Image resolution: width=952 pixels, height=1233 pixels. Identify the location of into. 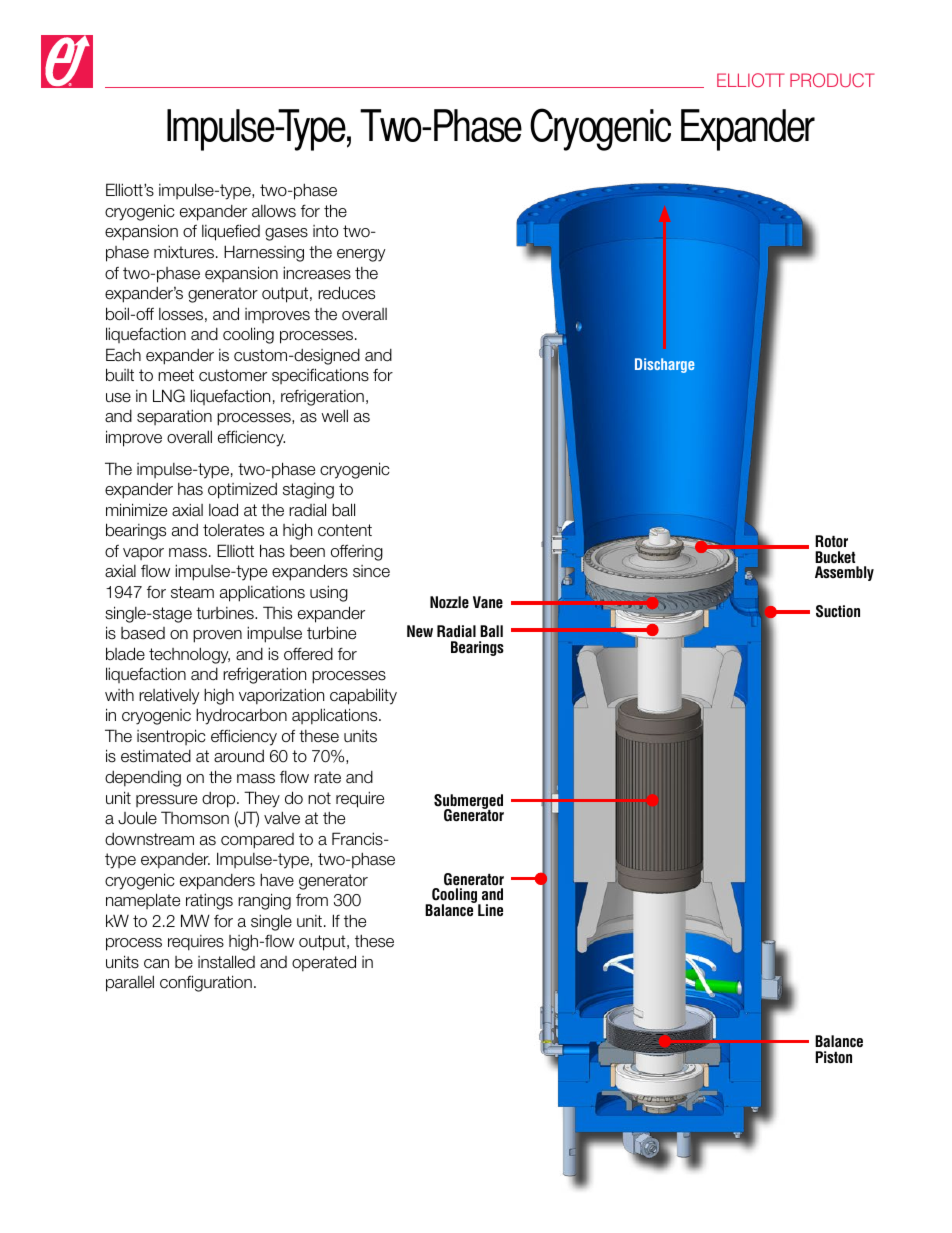
(325, 231).
